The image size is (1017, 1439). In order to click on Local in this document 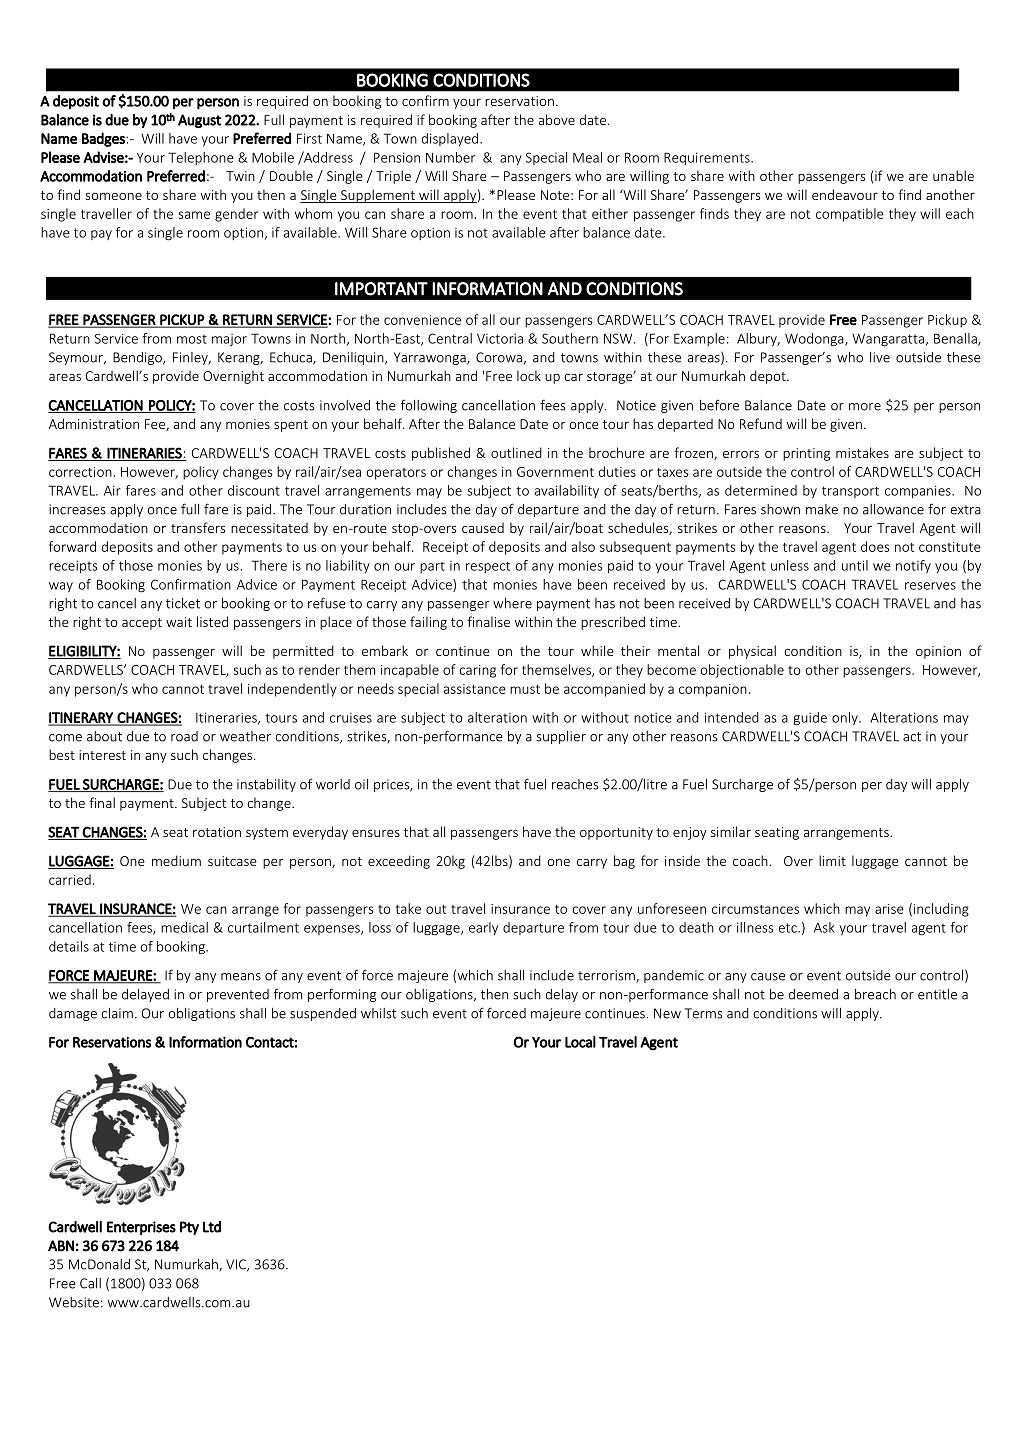, I will do `click(580, 1042)`.
